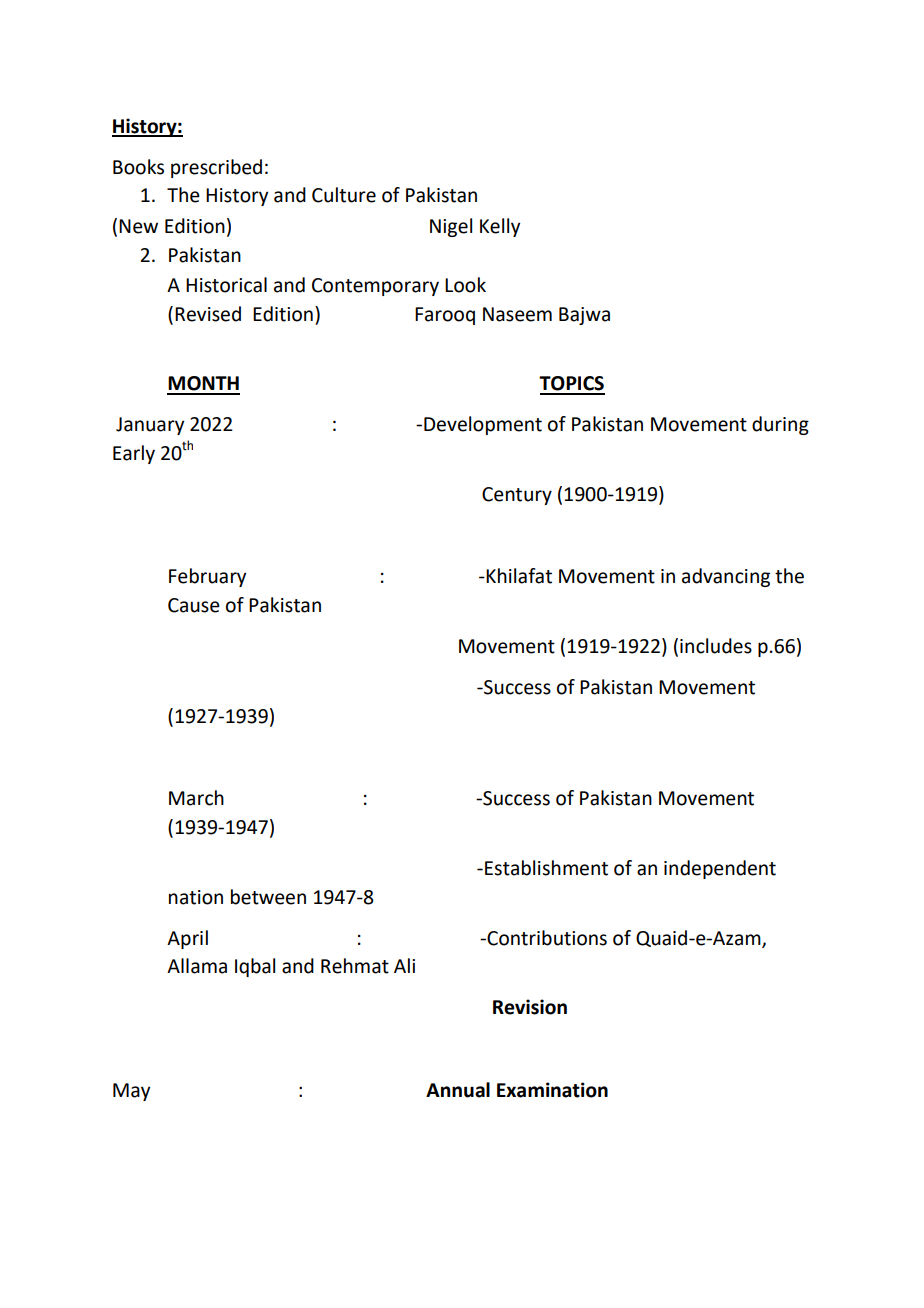 This page has height=1308, width=924. What do you see at coordinates (196, 798) in the page?
I see `March` at bounding box center [196, 798].
